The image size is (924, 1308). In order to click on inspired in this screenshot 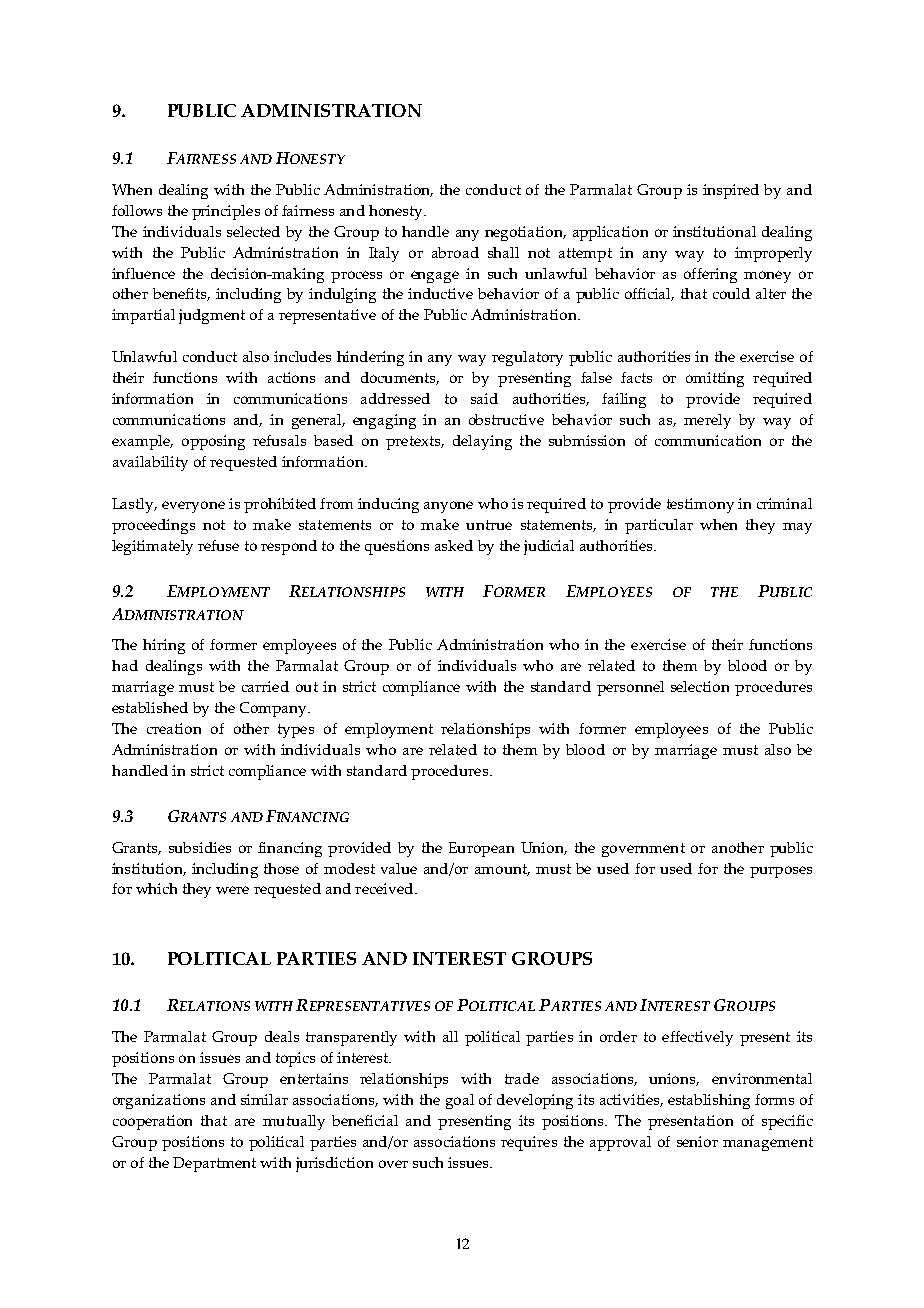, I will do `click(731, 191)`.
